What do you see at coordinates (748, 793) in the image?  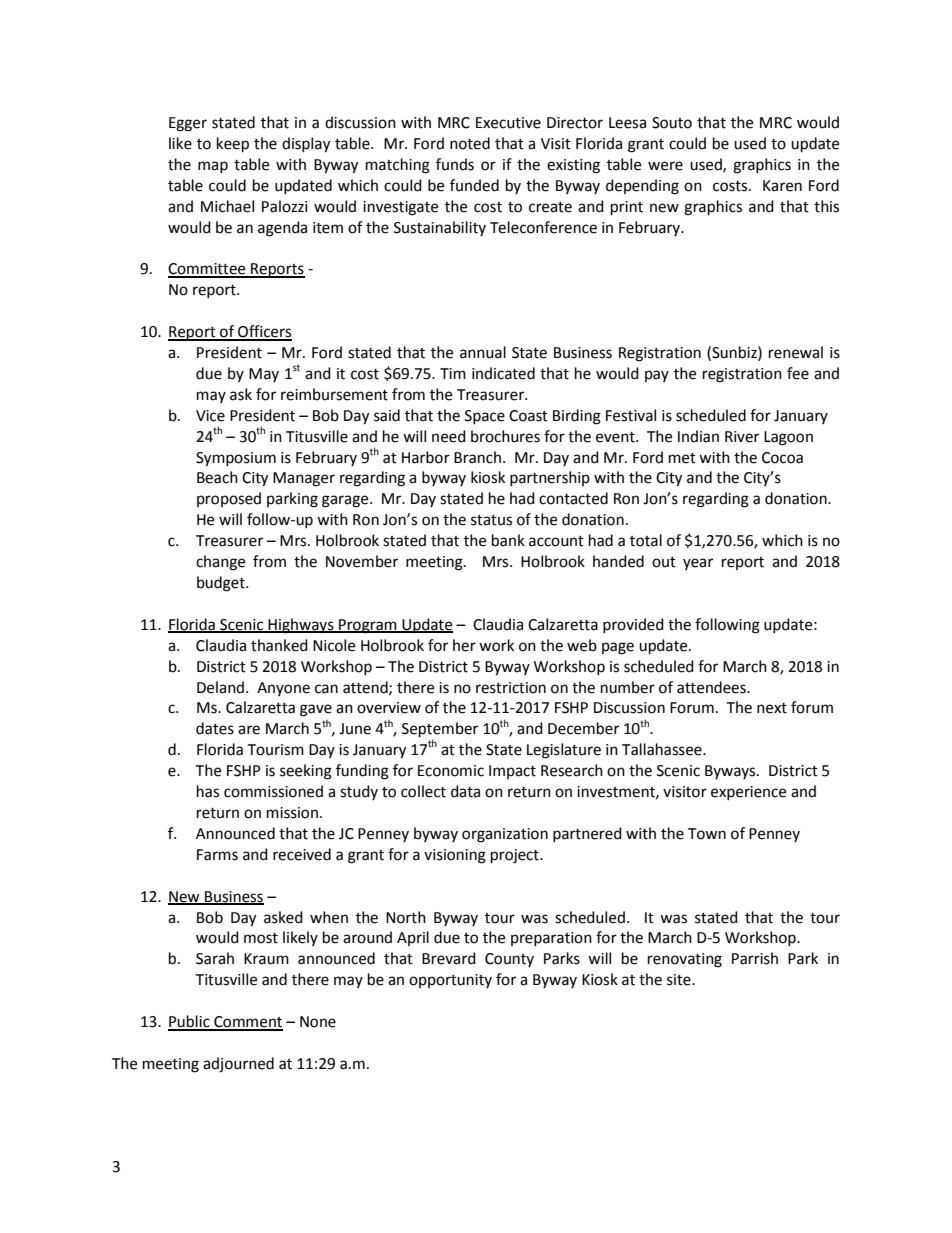 I see `experience` at bounding box center [748, 793].
